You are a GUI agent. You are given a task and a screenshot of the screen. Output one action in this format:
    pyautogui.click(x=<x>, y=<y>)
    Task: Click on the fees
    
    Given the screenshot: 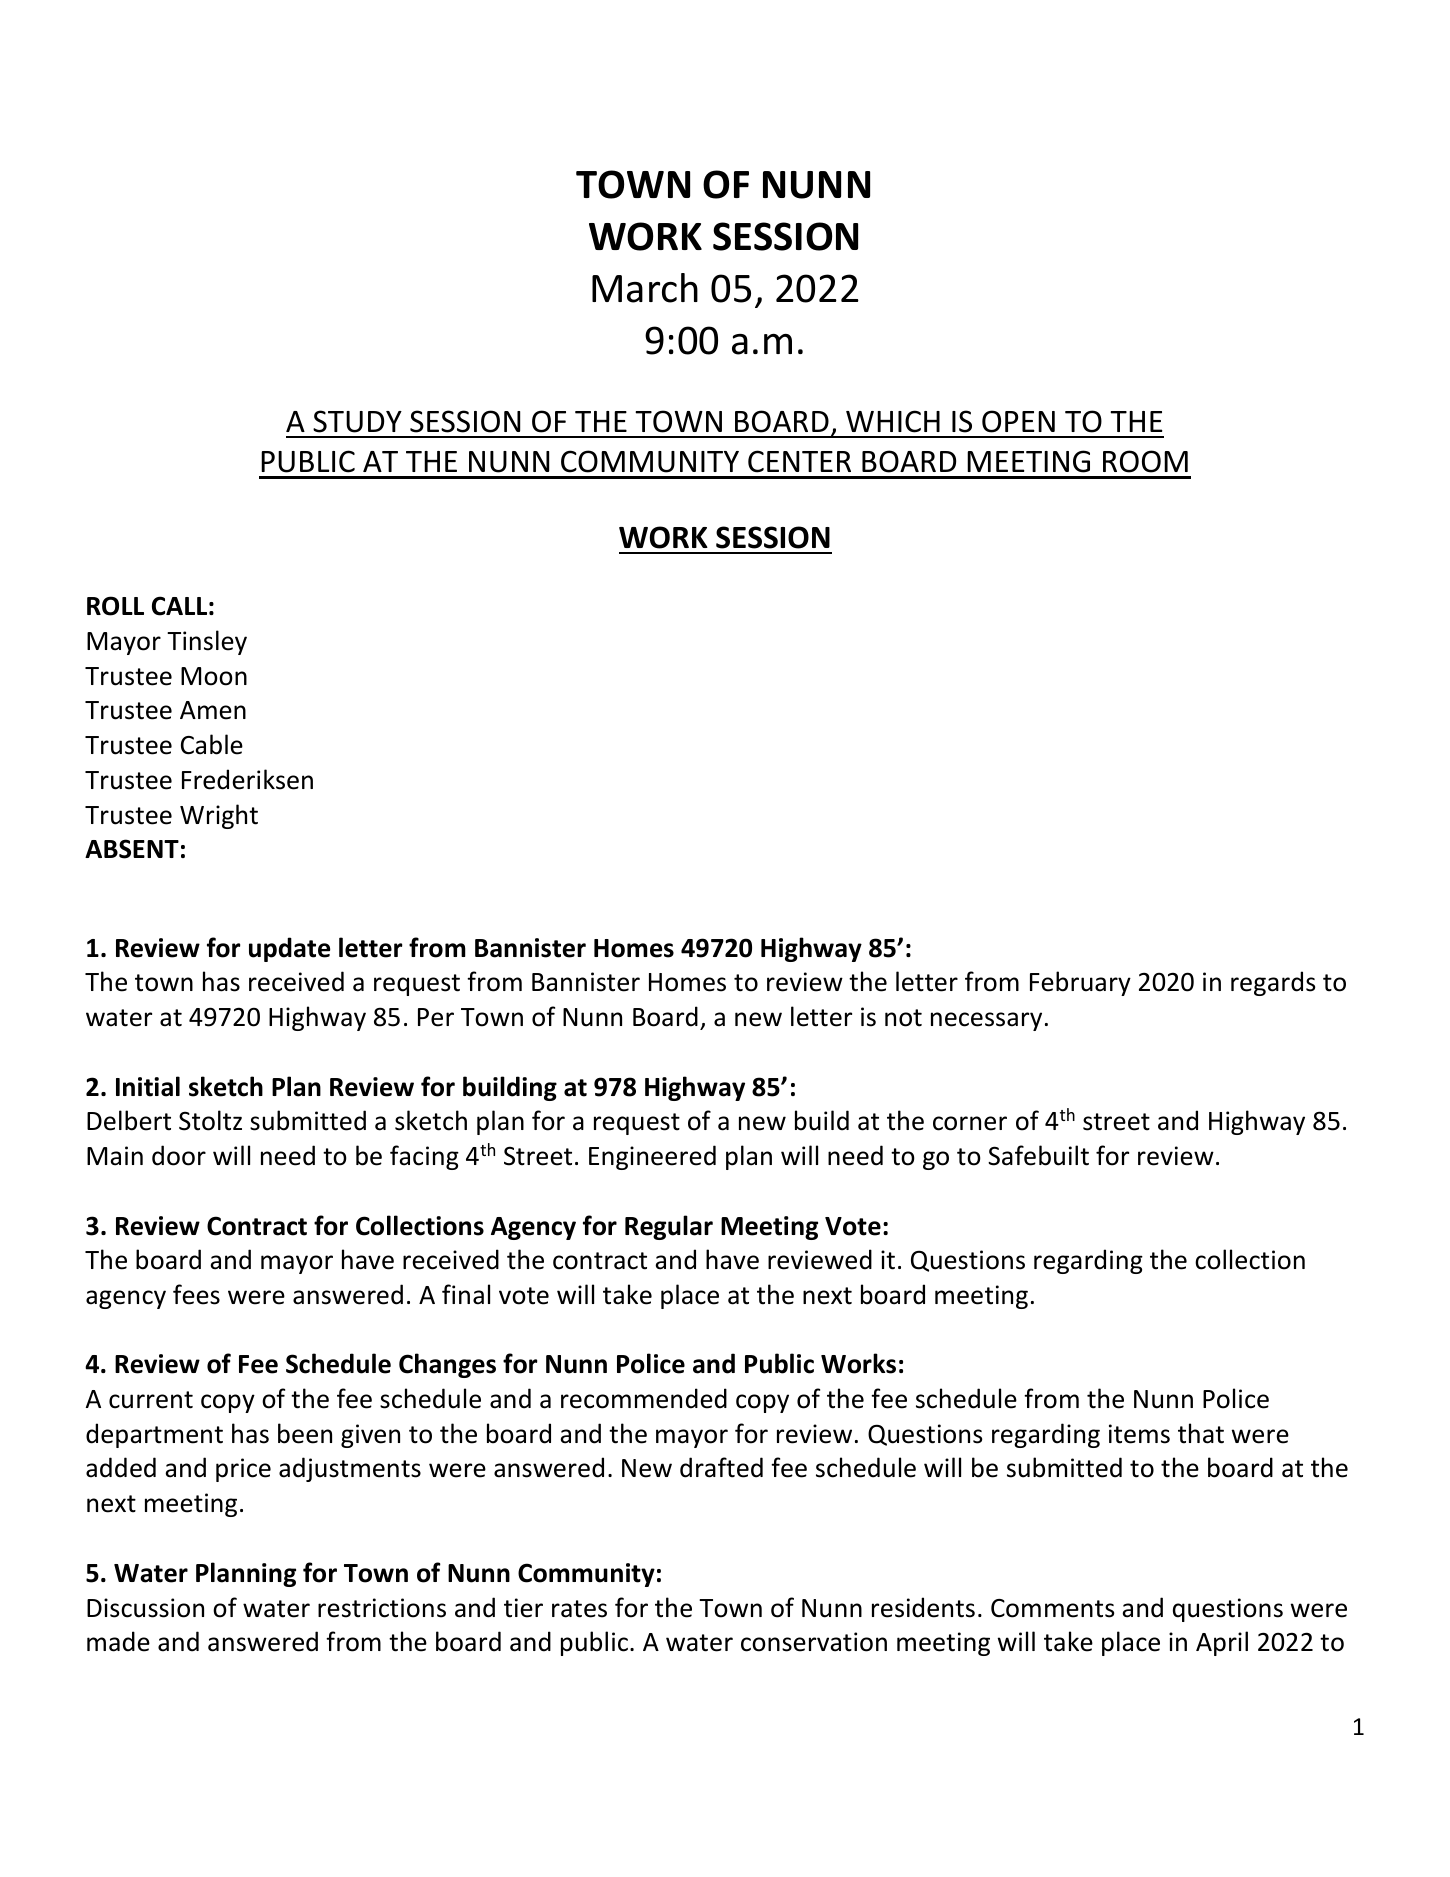 What is the action you would take?
    pyautogui.click(x=196, y=1294)
